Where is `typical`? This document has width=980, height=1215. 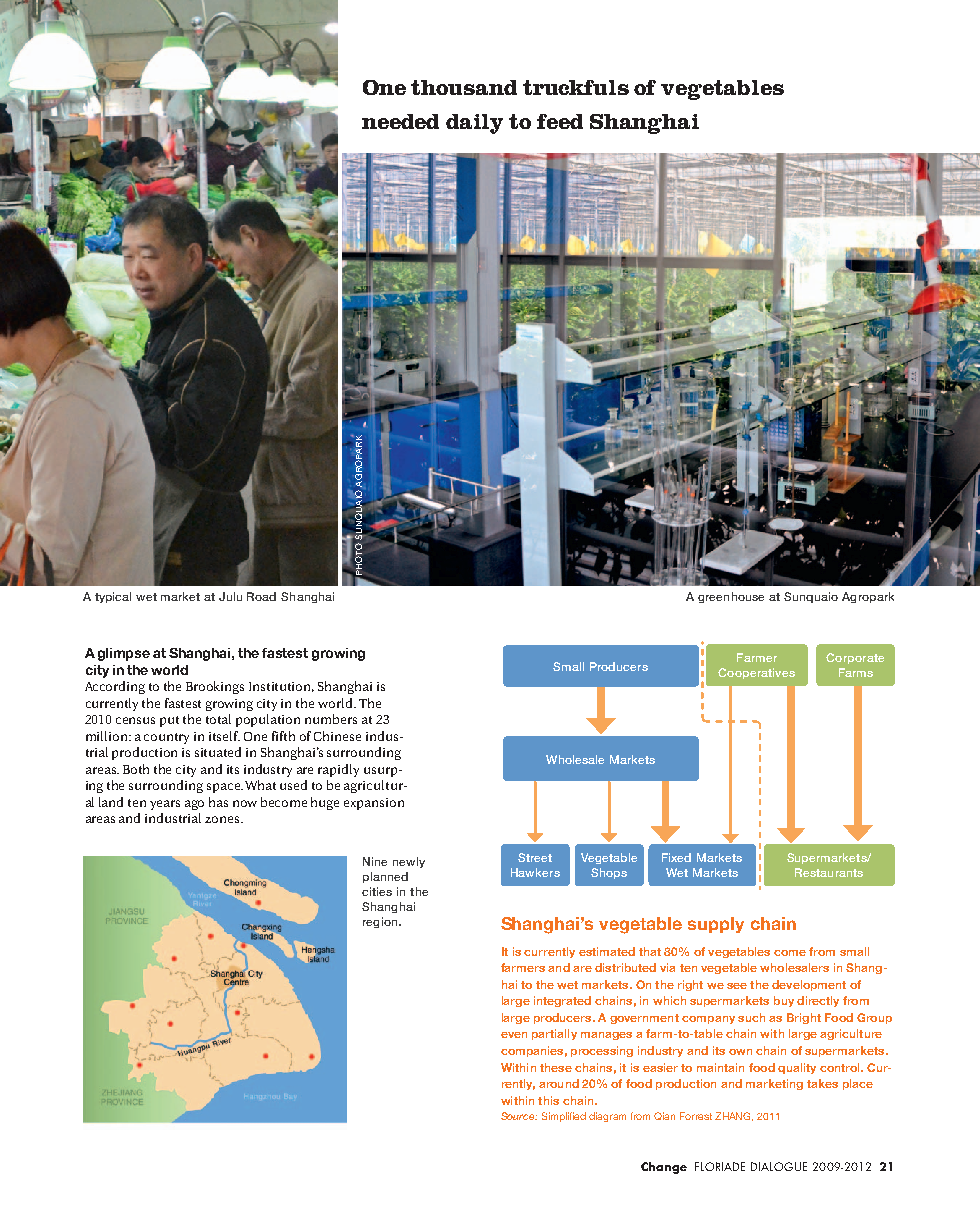
typical is located at coordinates (113, 597).
